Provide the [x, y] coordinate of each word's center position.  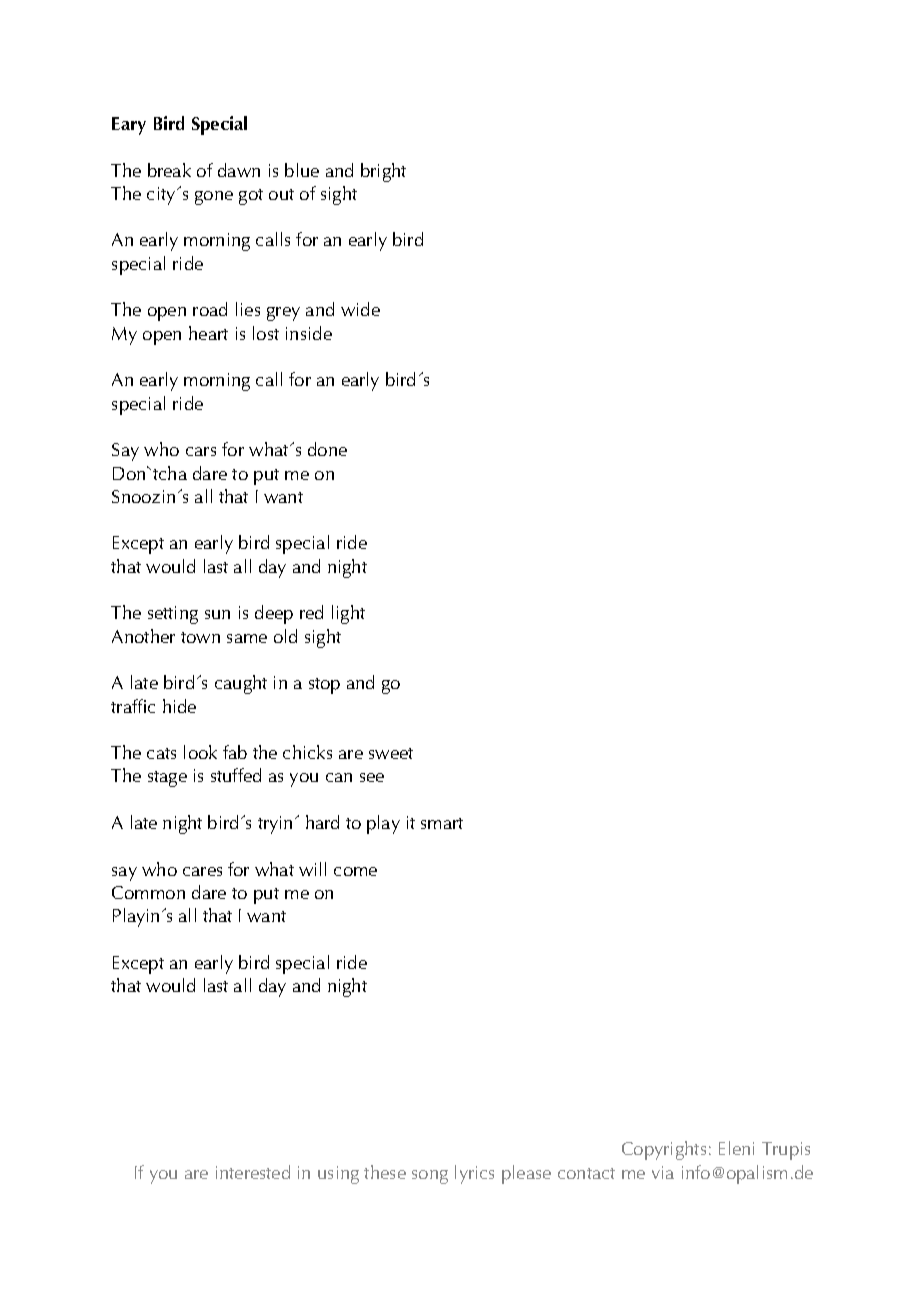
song [430, 1177]
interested [253, 1172]
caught [241, 684]
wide [360, 309]
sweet [391, 753]
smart [442, 823]
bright [383, 172]
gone [214, 198]
